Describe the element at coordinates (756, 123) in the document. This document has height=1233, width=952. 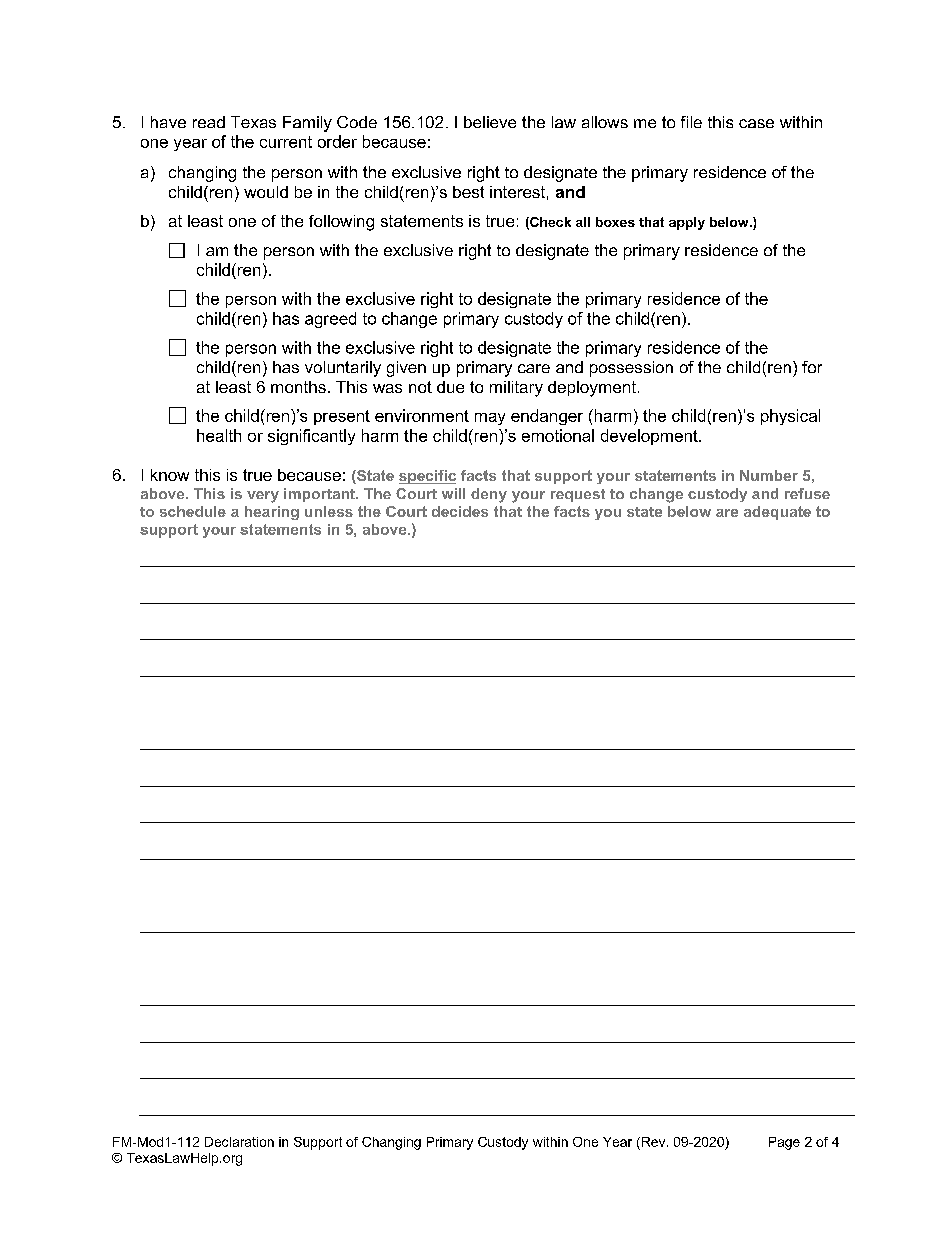
I see `case` at that location.
